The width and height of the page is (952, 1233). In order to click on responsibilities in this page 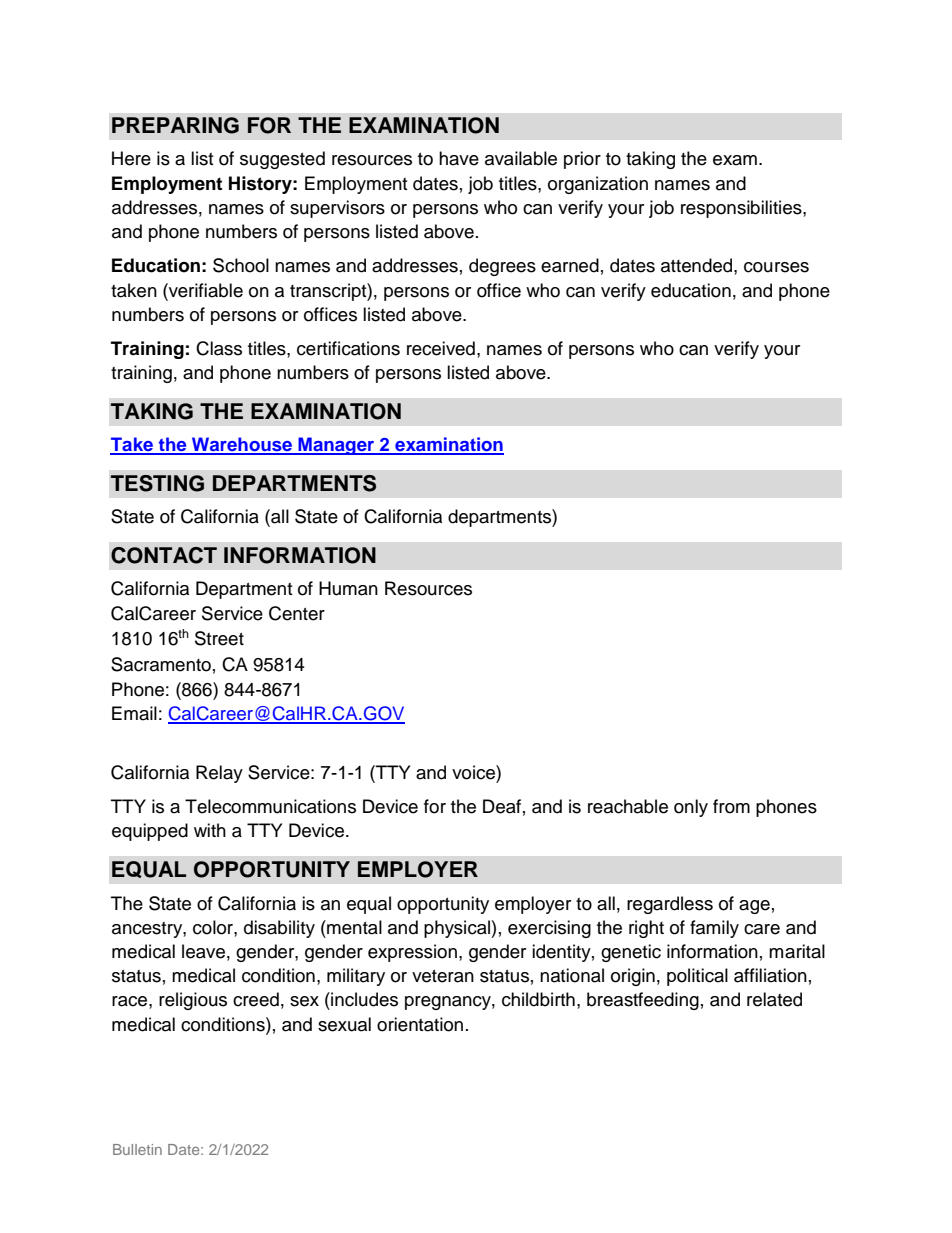, I will do `click(742, 209)`.
